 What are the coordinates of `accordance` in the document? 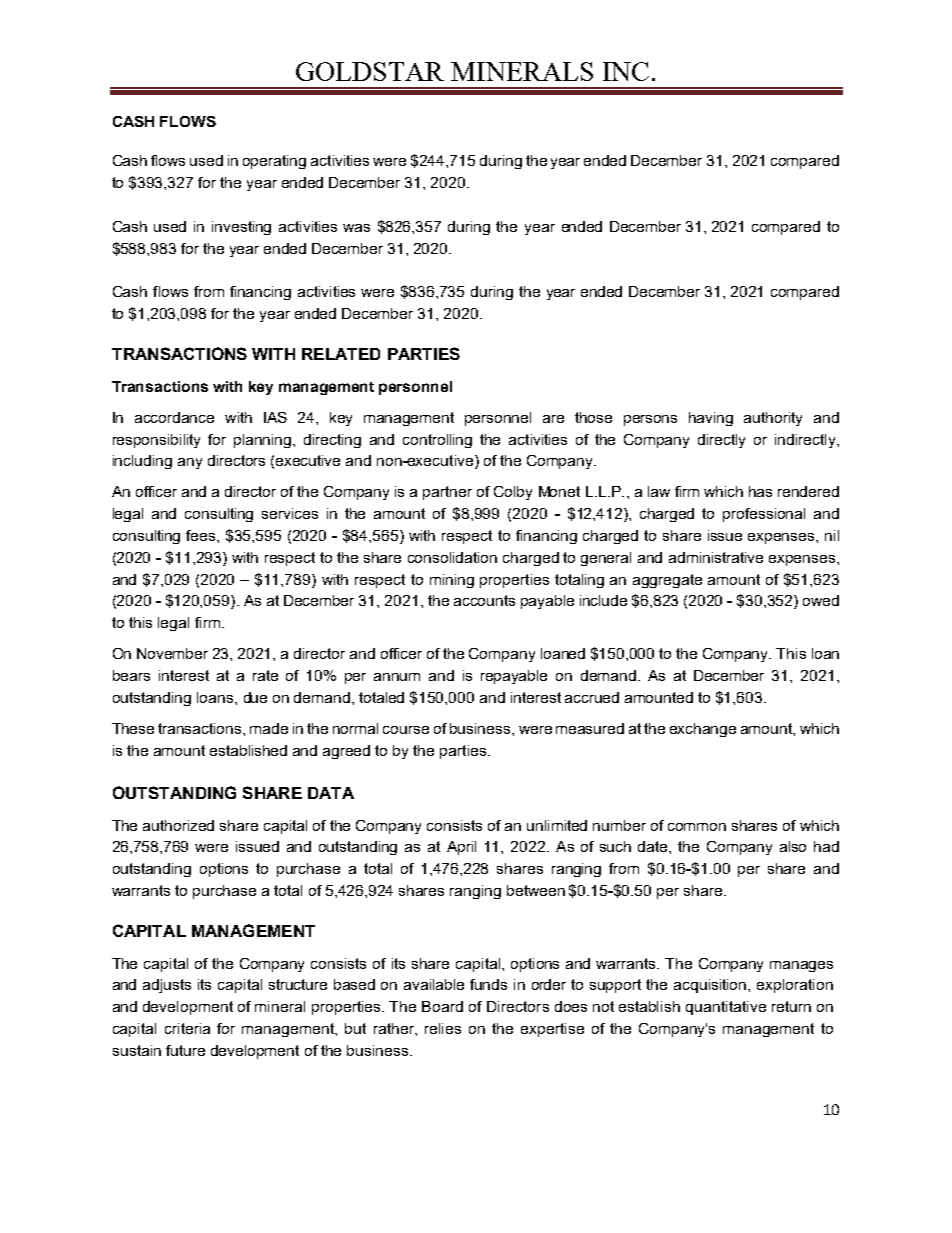 It's located at (174, 417).
